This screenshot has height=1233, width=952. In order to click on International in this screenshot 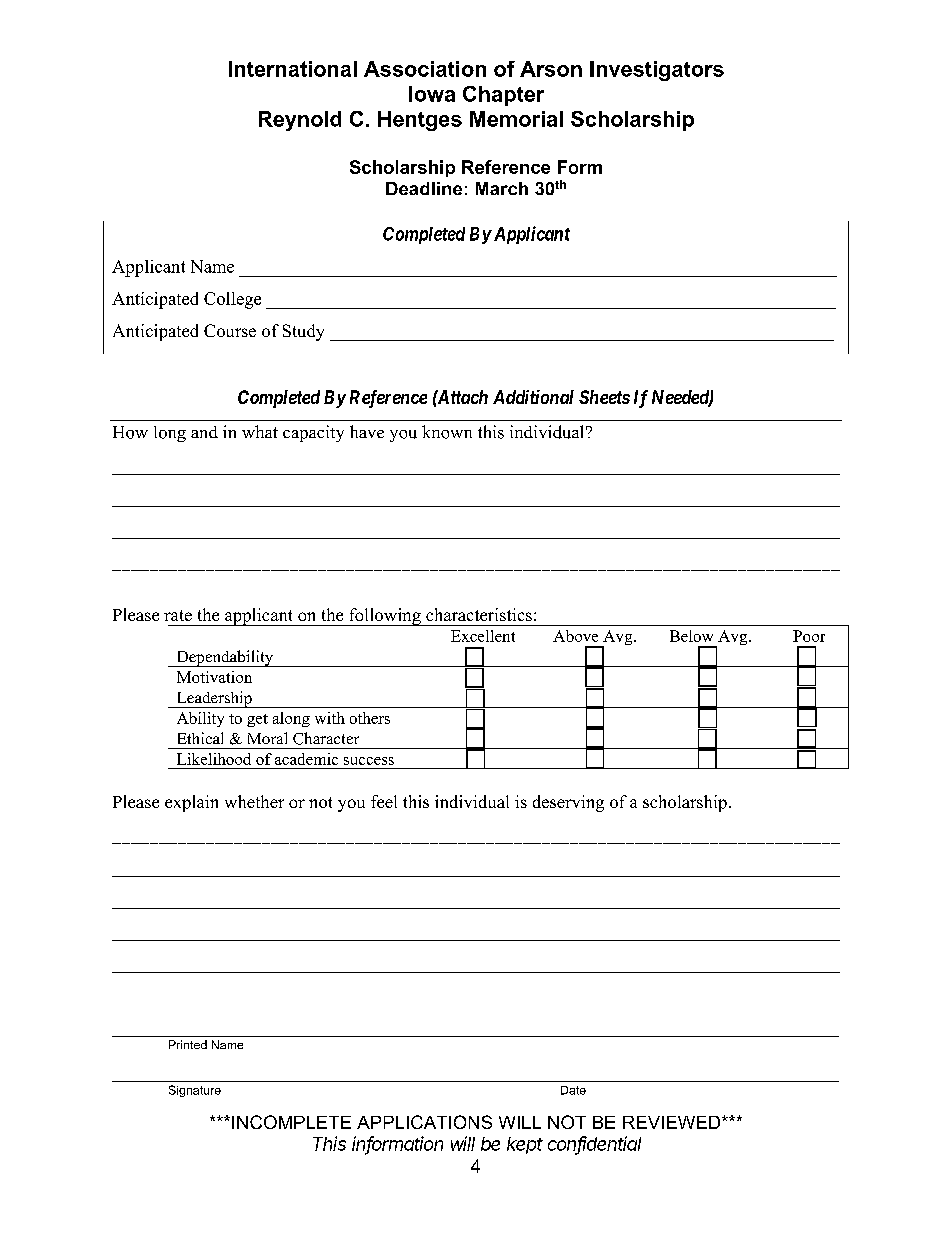, I will do `click(293, 69)`.
